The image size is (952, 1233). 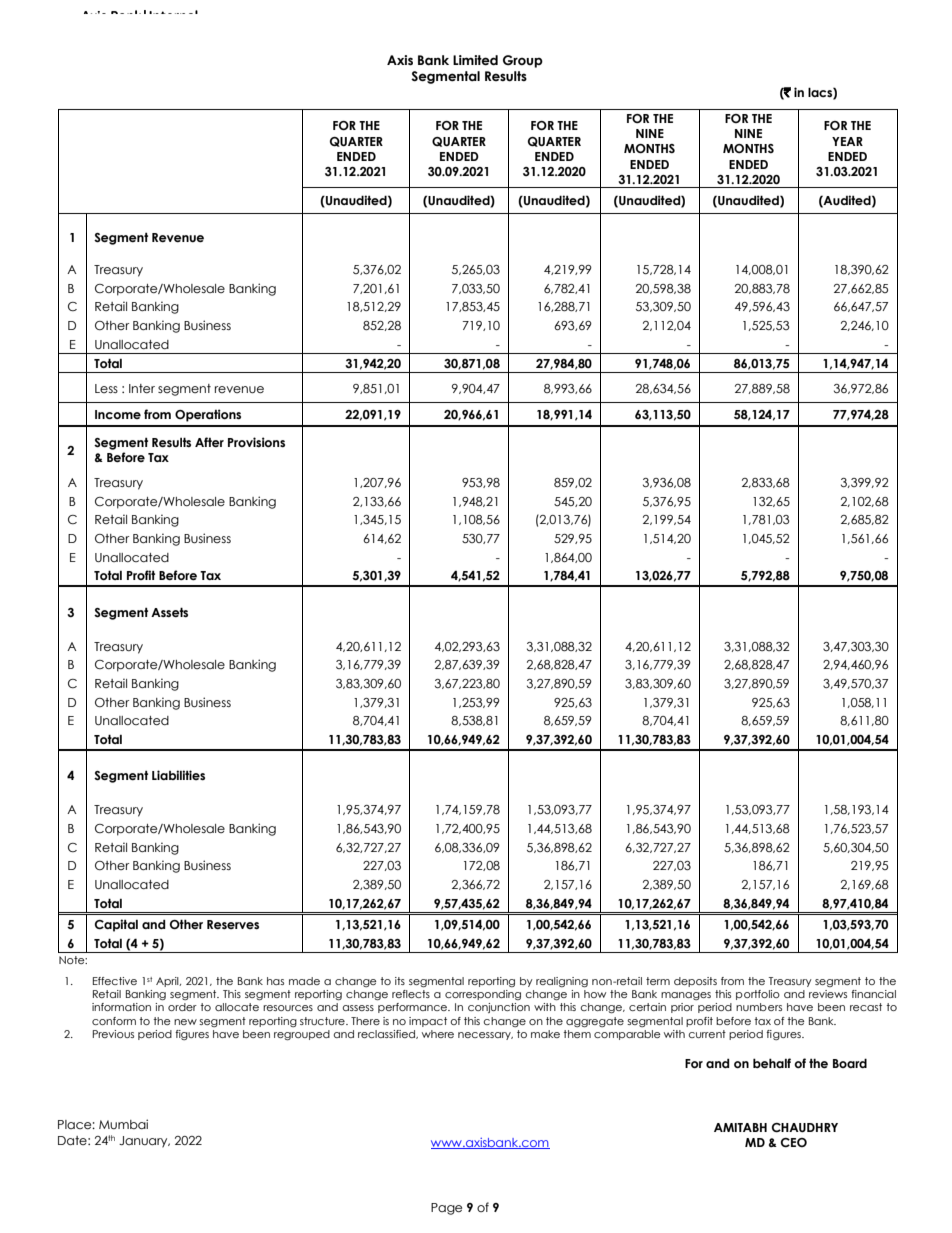 I want to click on Page, so click(x=446, y=1209).
